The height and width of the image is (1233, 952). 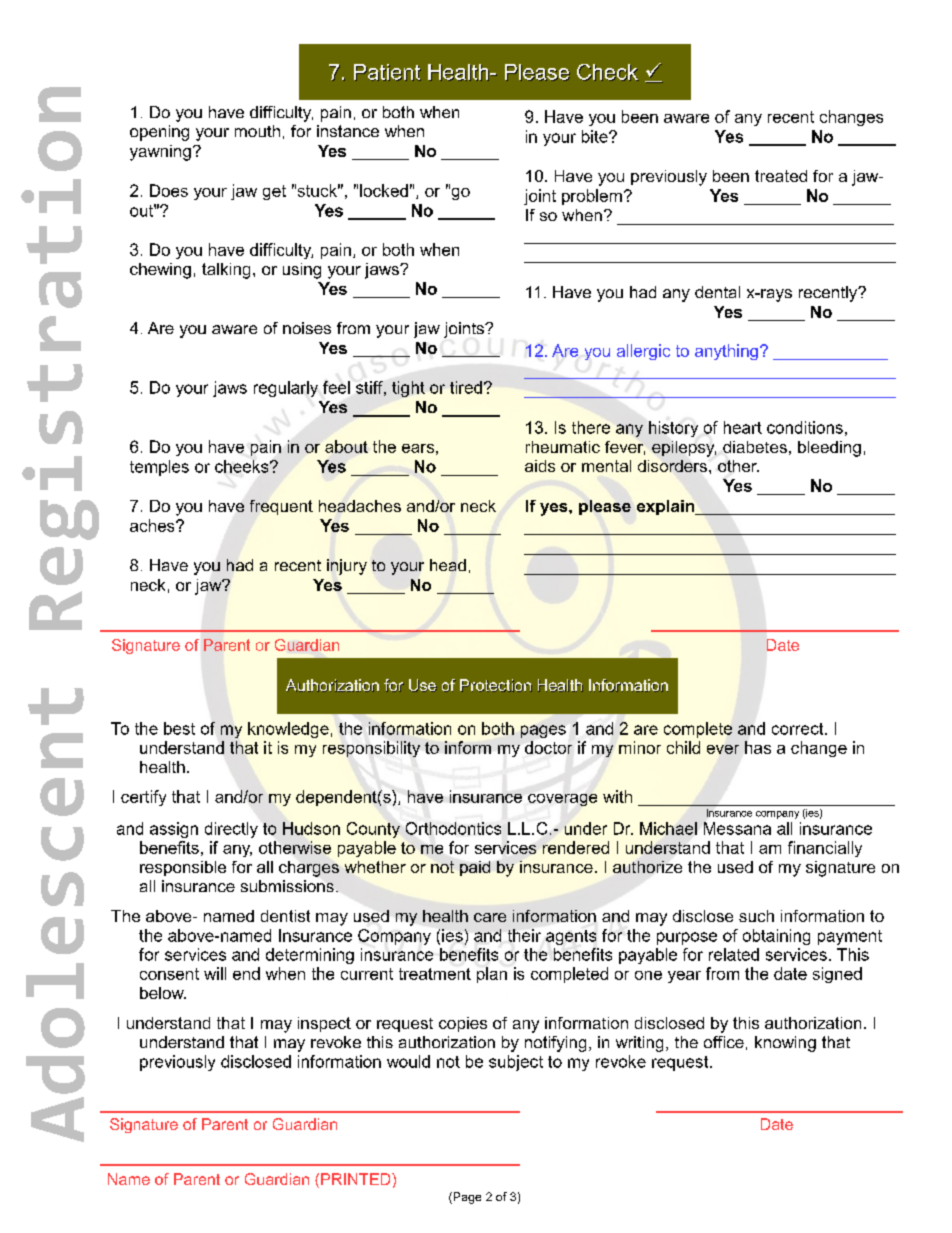 What do you see at coordinates (179, 728) in the image?
I see `best` at bounding box center [179, 728].
